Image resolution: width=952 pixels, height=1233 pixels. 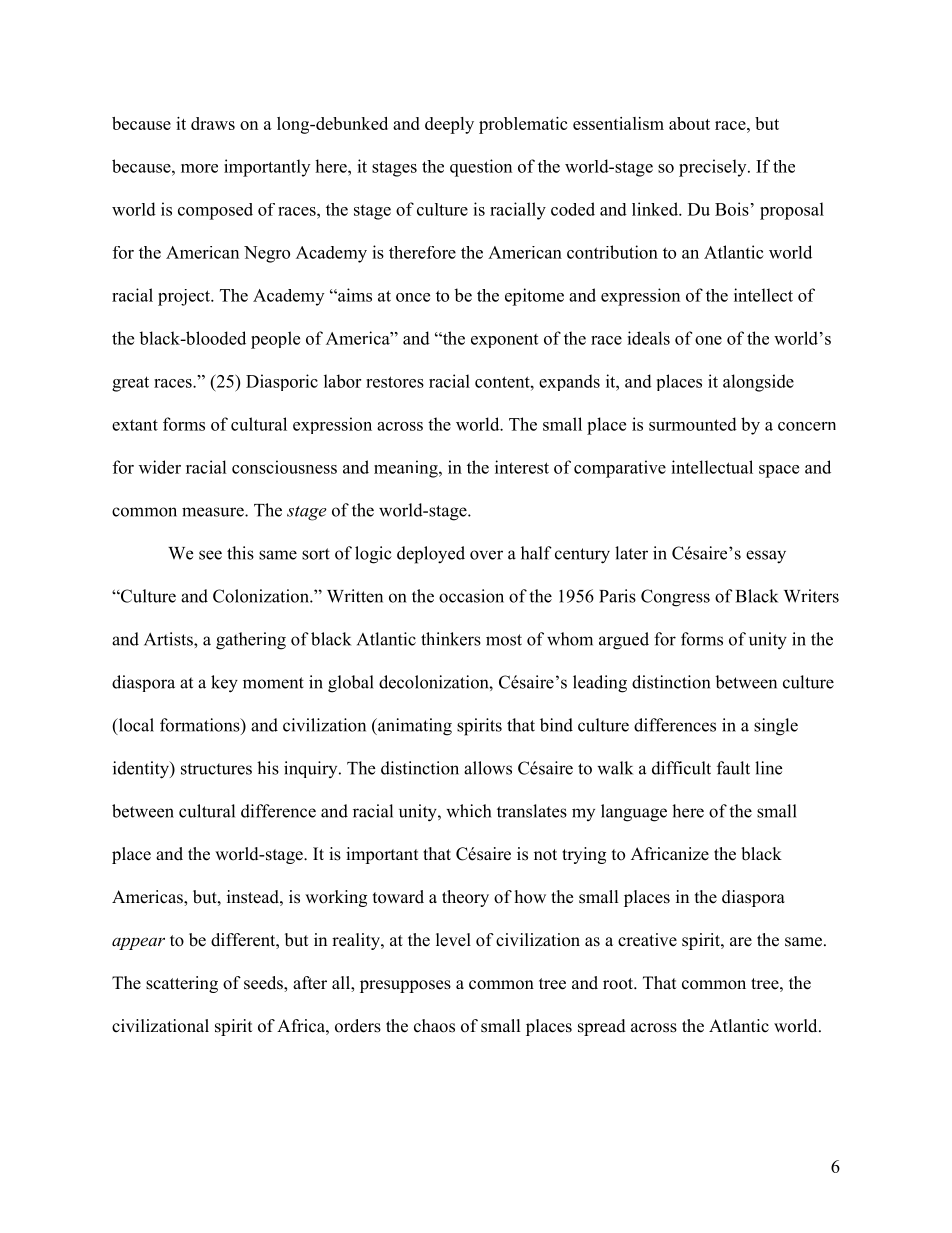 I want to click on precisely, so click(x=714, y=168).
